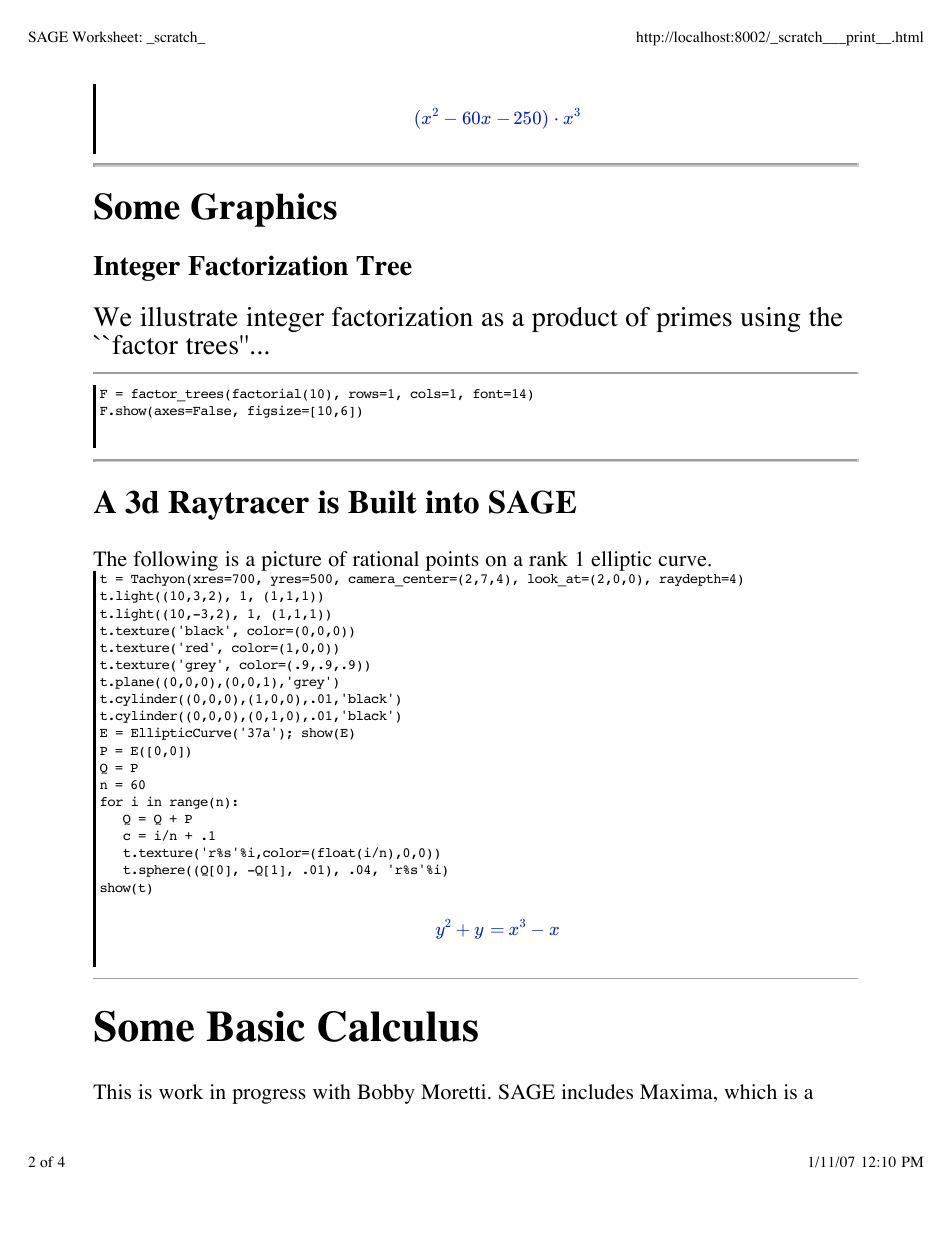 The width and height of the image is (952, 1233). I want to click on Maxima, so click(677, 1093).
